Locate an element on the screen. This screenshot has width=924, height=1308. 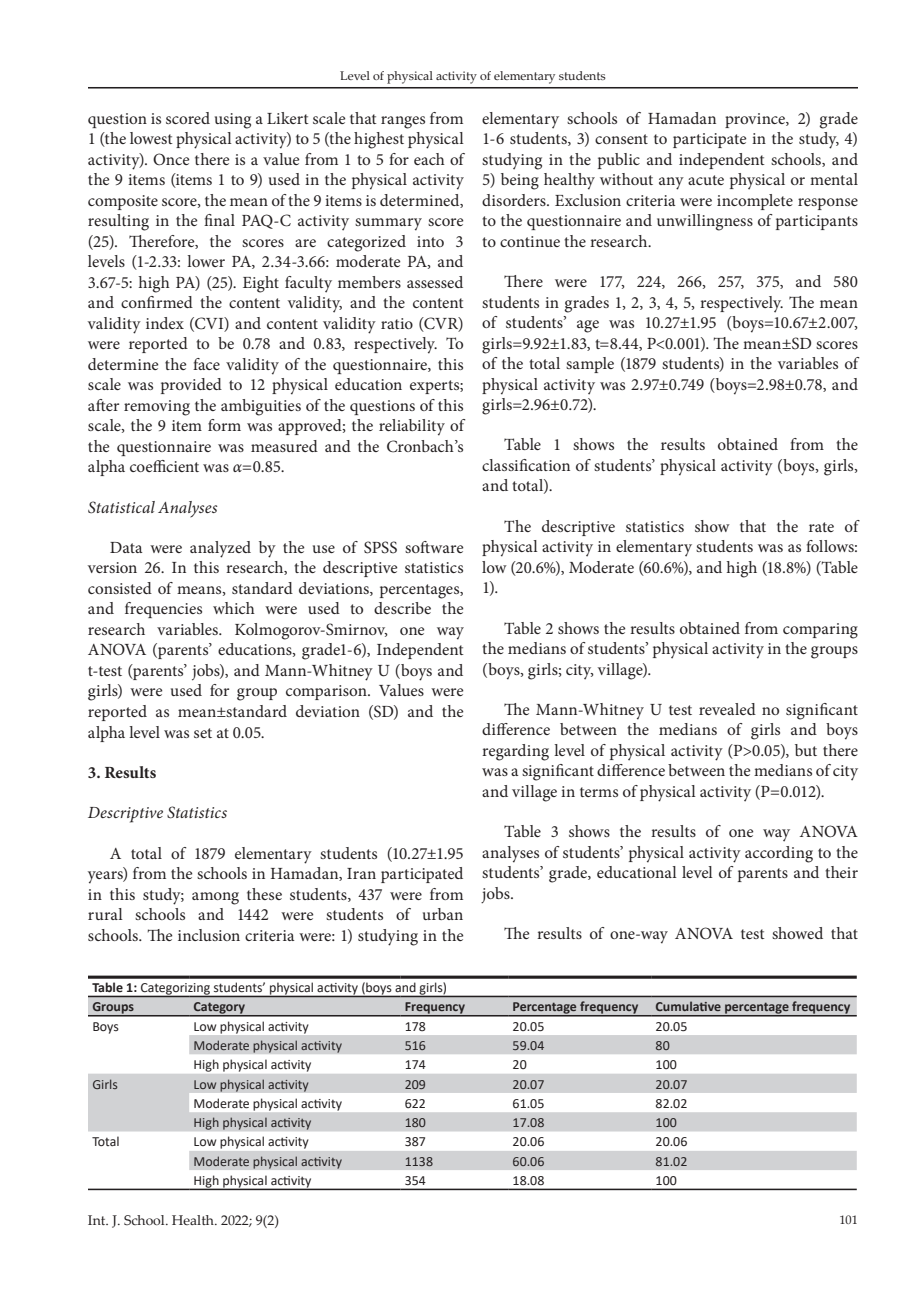
Cumulative is located at coordinates (688, 1006).
